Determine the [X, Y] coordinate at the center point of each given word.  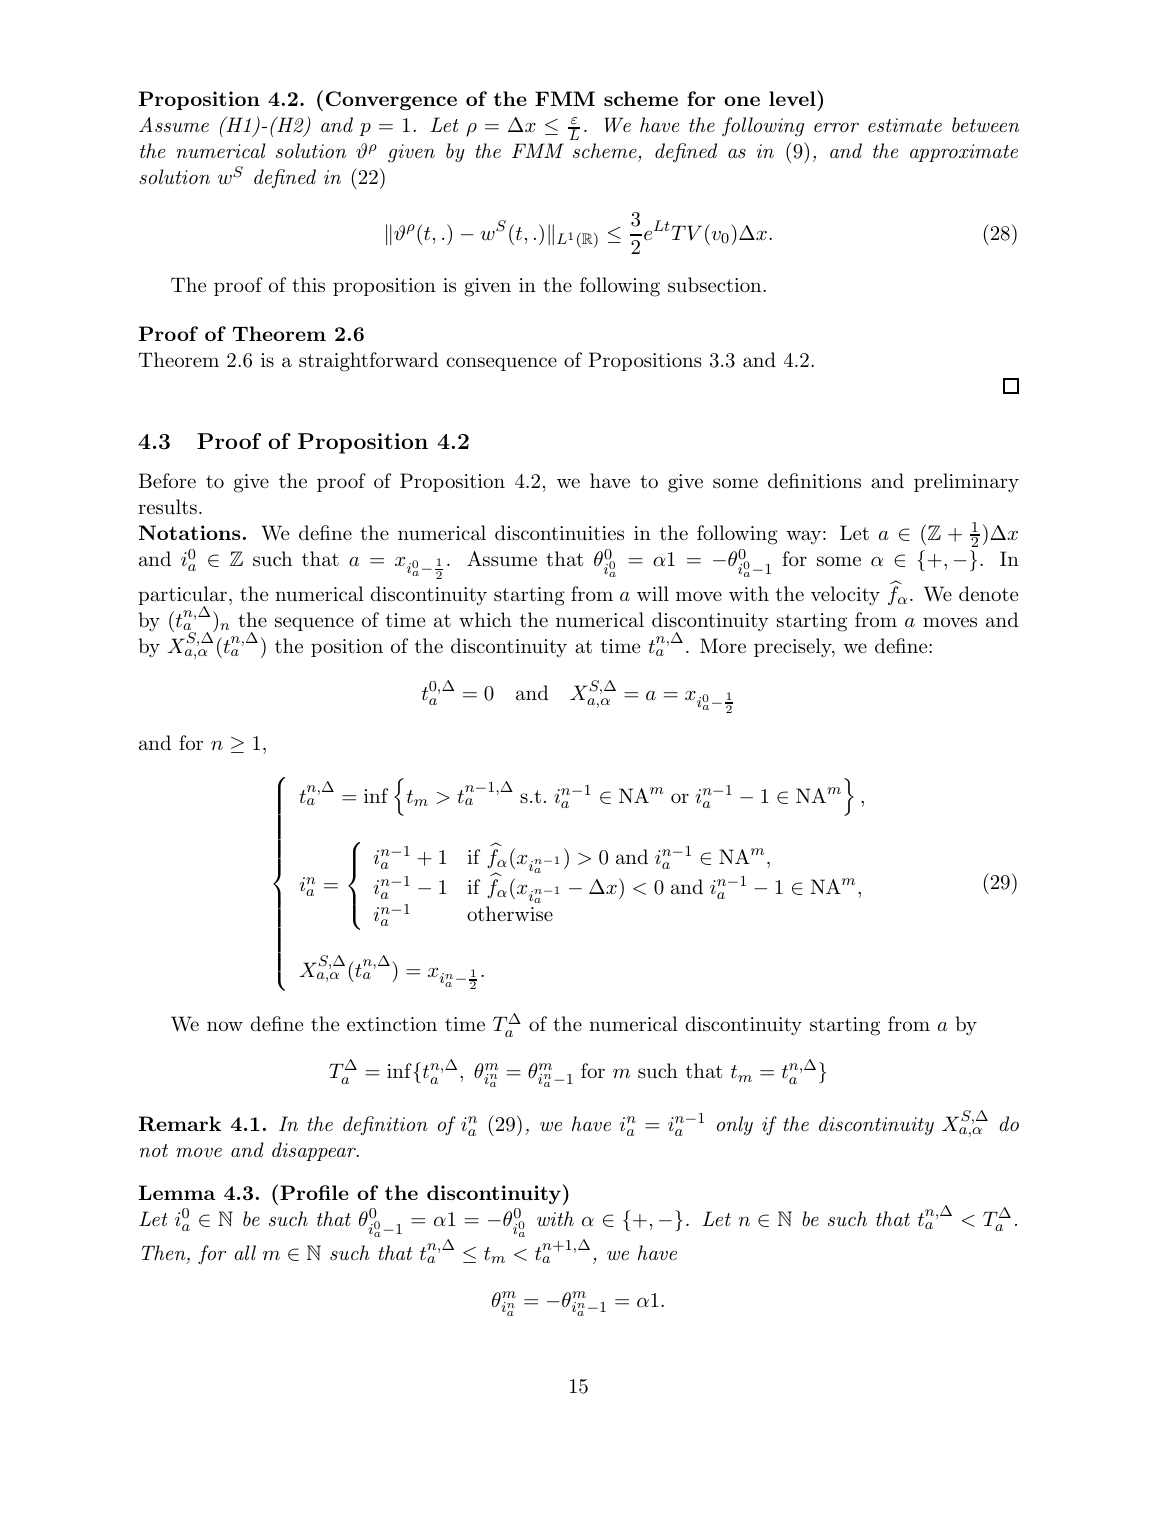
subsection [716, 285]
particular [182, 597]
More [723, 645]
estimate [905, 125]
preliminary [966, 483]
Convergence [391, 100]
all [245, 1252]
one [742, 101]
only [735, 1126]
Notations [189, 532]
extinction [392, 1024]
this [308, 285]
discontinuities [559, 533]
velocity [845, 596]
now [225, 1026]
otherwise [510, 914]
